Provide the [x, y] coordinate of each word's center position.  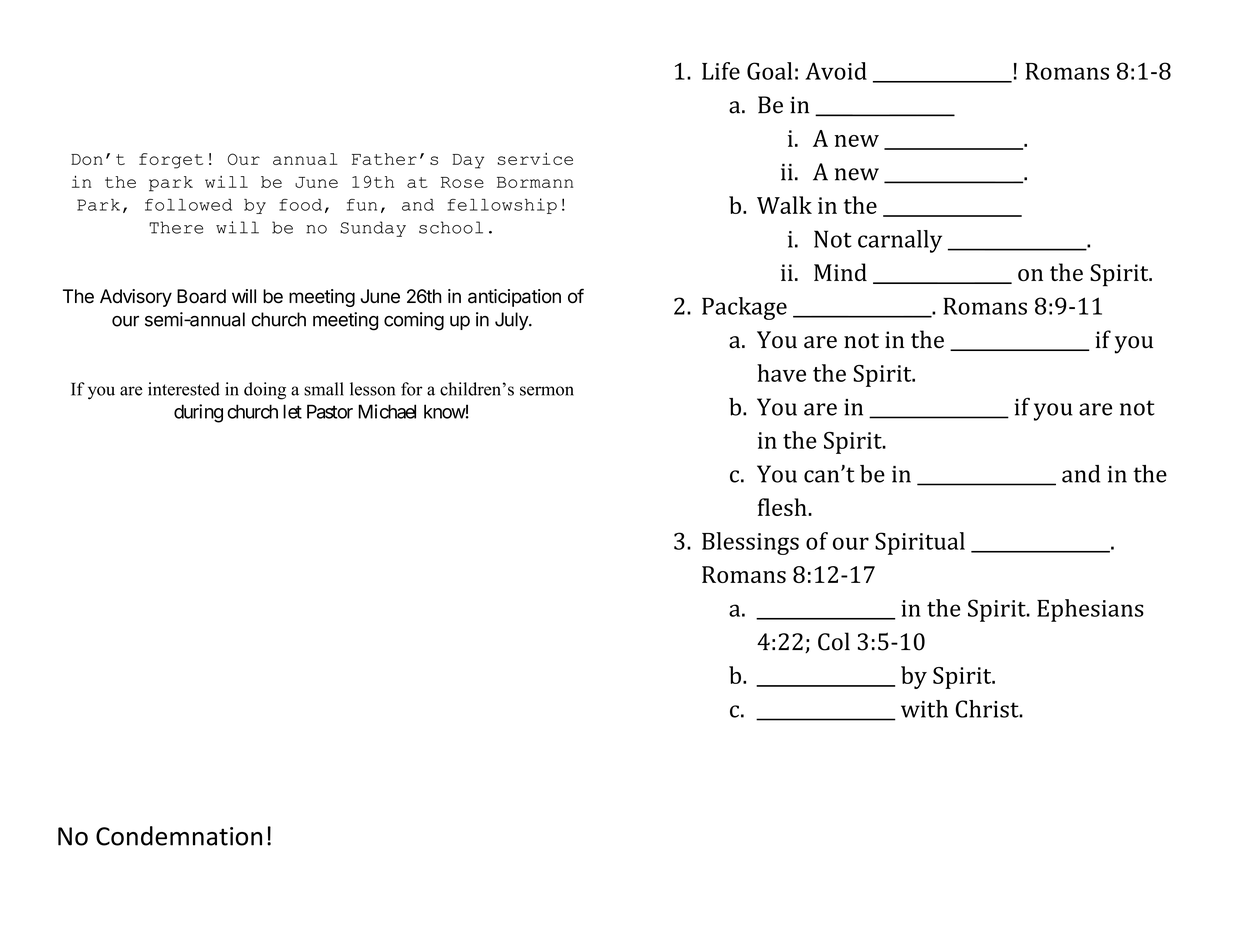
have [781, 373]
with [924, 709]
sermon [547, 391]
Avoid [836, 71]
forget [171, 161]
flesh [783, 507]
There [176, 227]
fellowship [502, 206]
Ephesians [1090, 610]
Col [834, 641]
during [198, 413]
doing [265, 391]
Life [721, 71]
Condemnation [179, 836]
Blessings [750, 543]
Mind [840, 272]
